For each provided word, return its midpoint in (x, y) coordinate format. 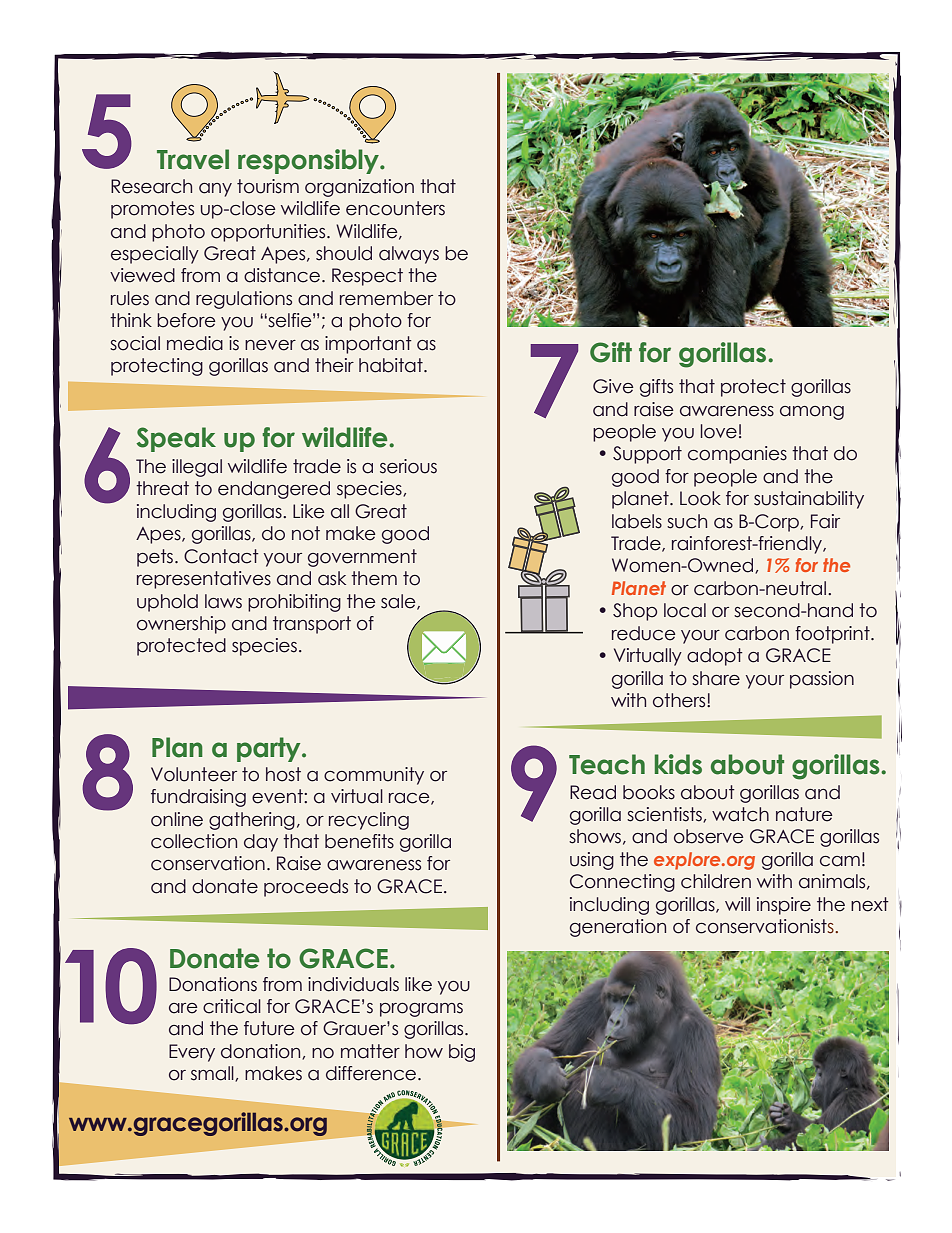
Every (192, 1053)
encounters (395, 208)
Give (613, 386)
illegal (197, 468)
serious (408, 466)
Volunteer (194, 774)
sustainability (809, 500)
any (215, 190)
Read (593, 792)
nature (804, 814)
